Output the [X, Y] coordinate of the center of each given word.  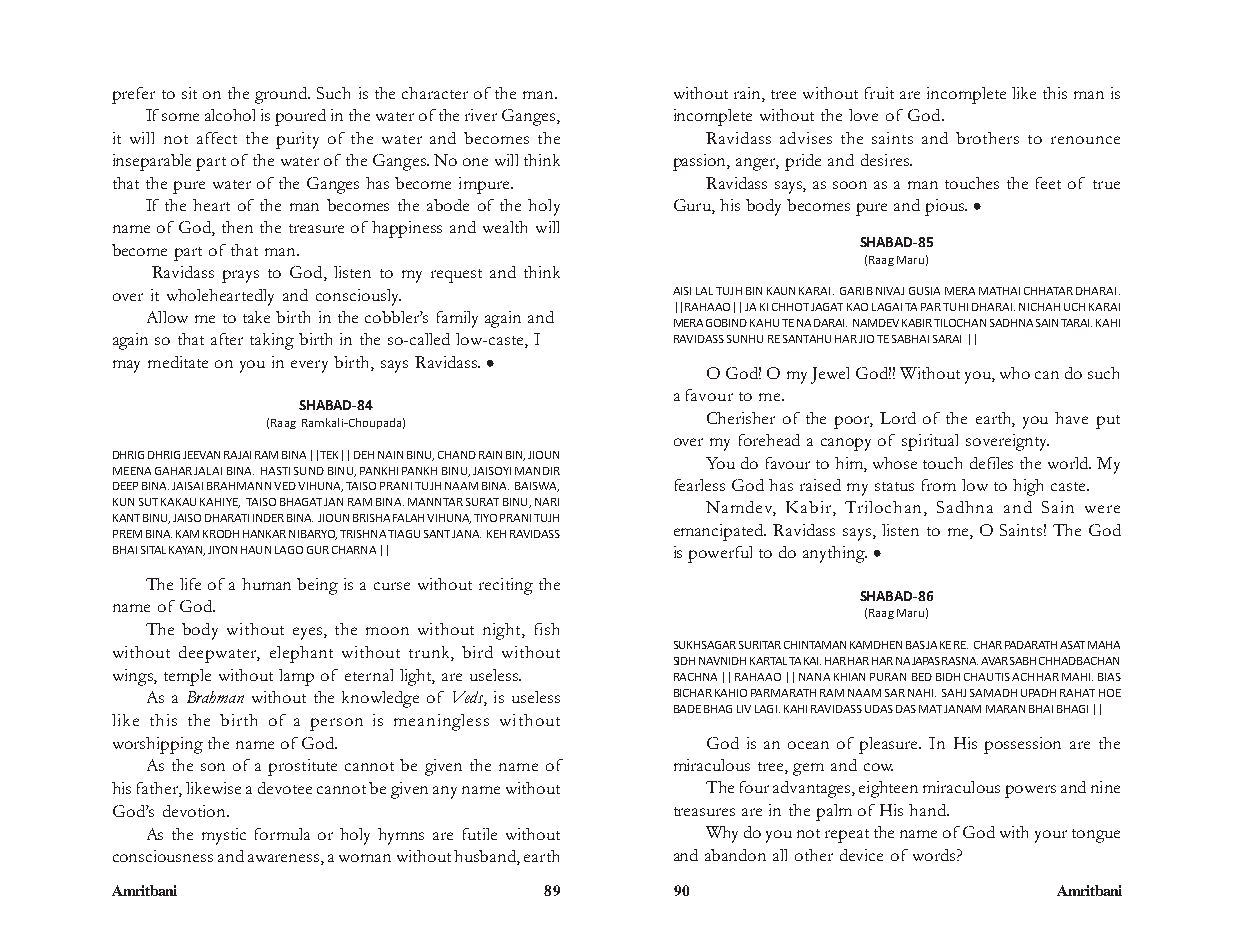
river [481, 115]
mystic [224, 836]
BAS [916, 645]
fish [547, 629]
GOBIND [726, 323]
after [227, 339]
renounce [1085, 140]
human [266, 584]
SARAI [947, 339]
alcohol [230, 115]
